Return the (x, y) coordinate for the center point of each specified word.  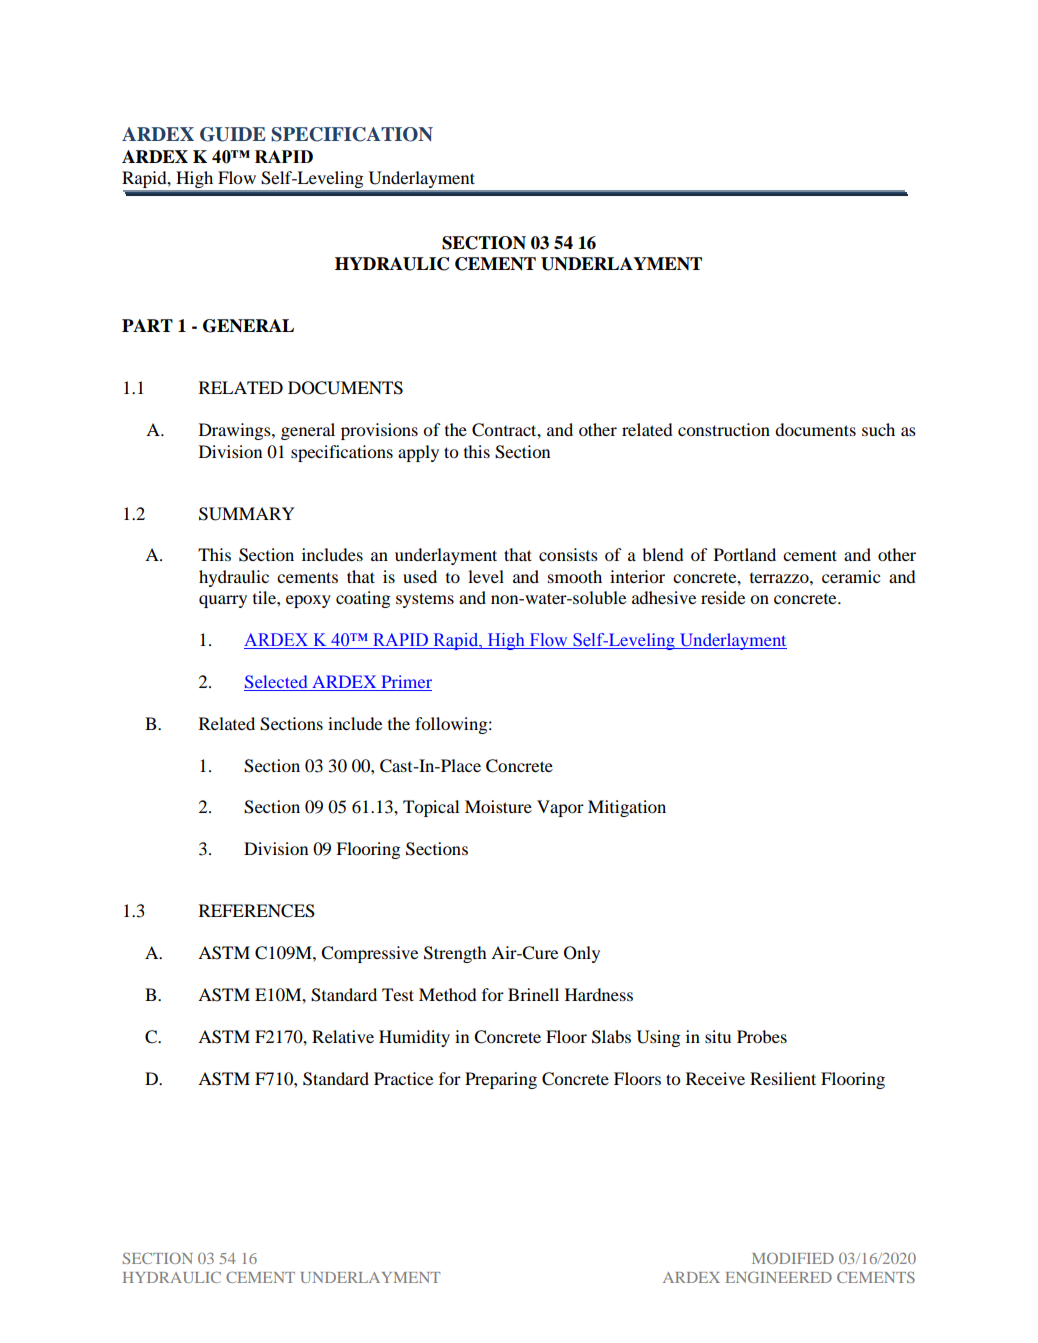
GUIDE (233, 134)
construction (724, 429)
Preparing (501, 1080)
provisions (379, 431)
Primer (405, 683)
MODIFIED (793, 1258)
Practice (403, 1078)
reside (723, 597)
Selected (277, 683)
